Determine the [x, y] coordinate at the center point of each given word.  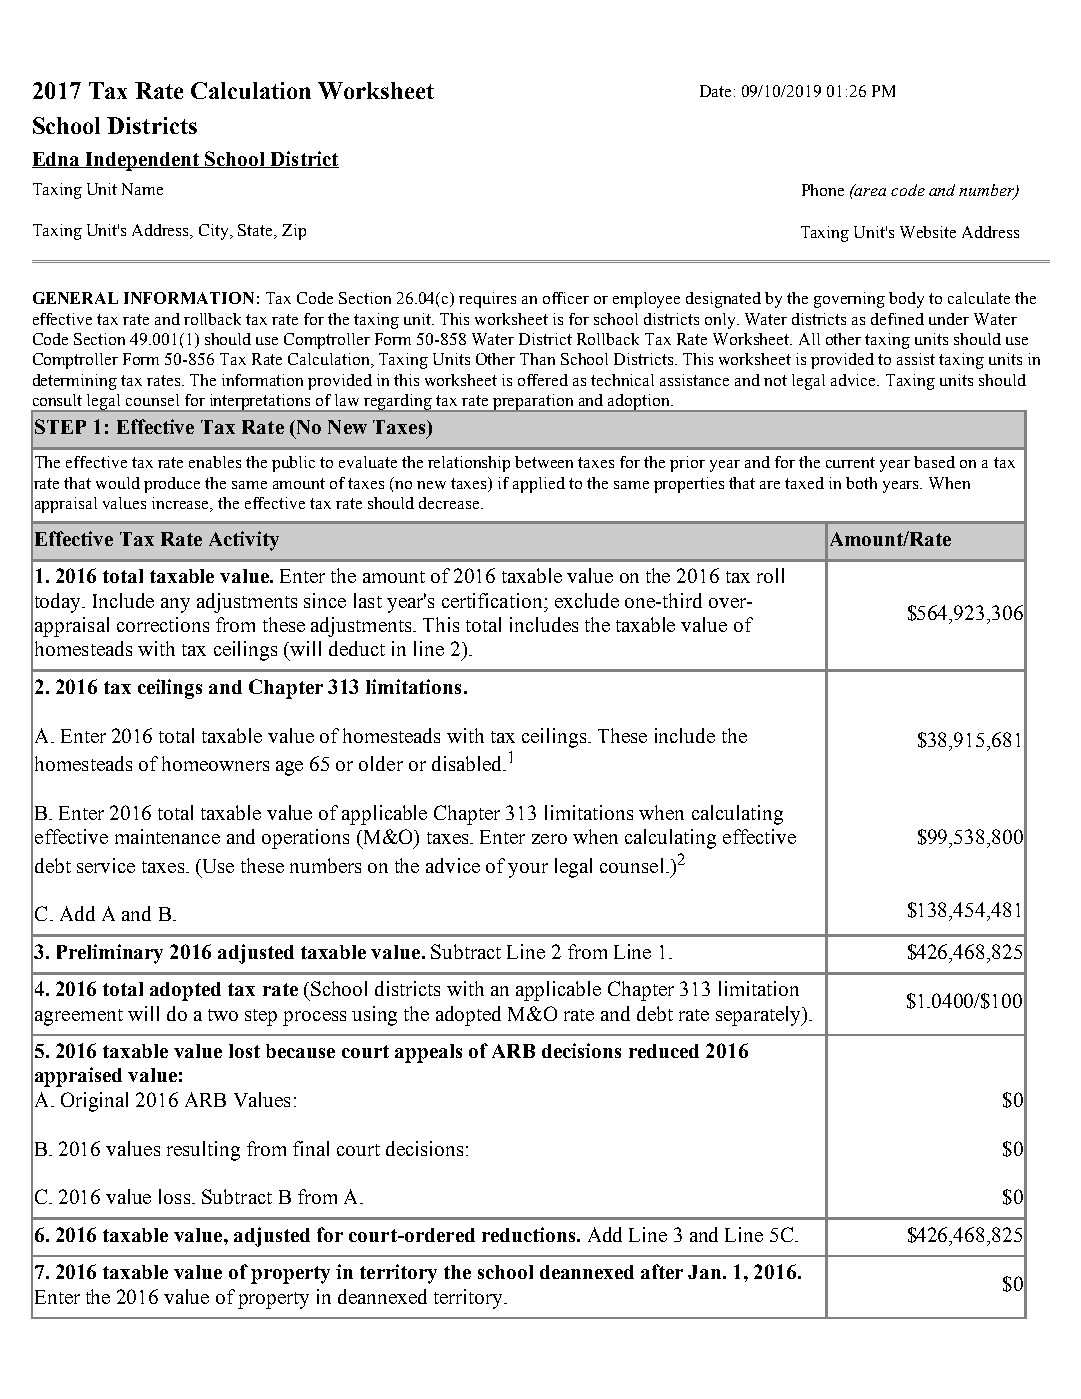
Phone [823, 190]
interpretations [260, 403]
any [175, 605]
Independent [143, 161]
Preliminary [110, 954]
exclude [587, 600]
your [528, 870]
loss [176, 1196]
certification [493, 600]
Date [715, 91]
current [850, 462]
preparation [533, 403]
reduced [664, 1051]
